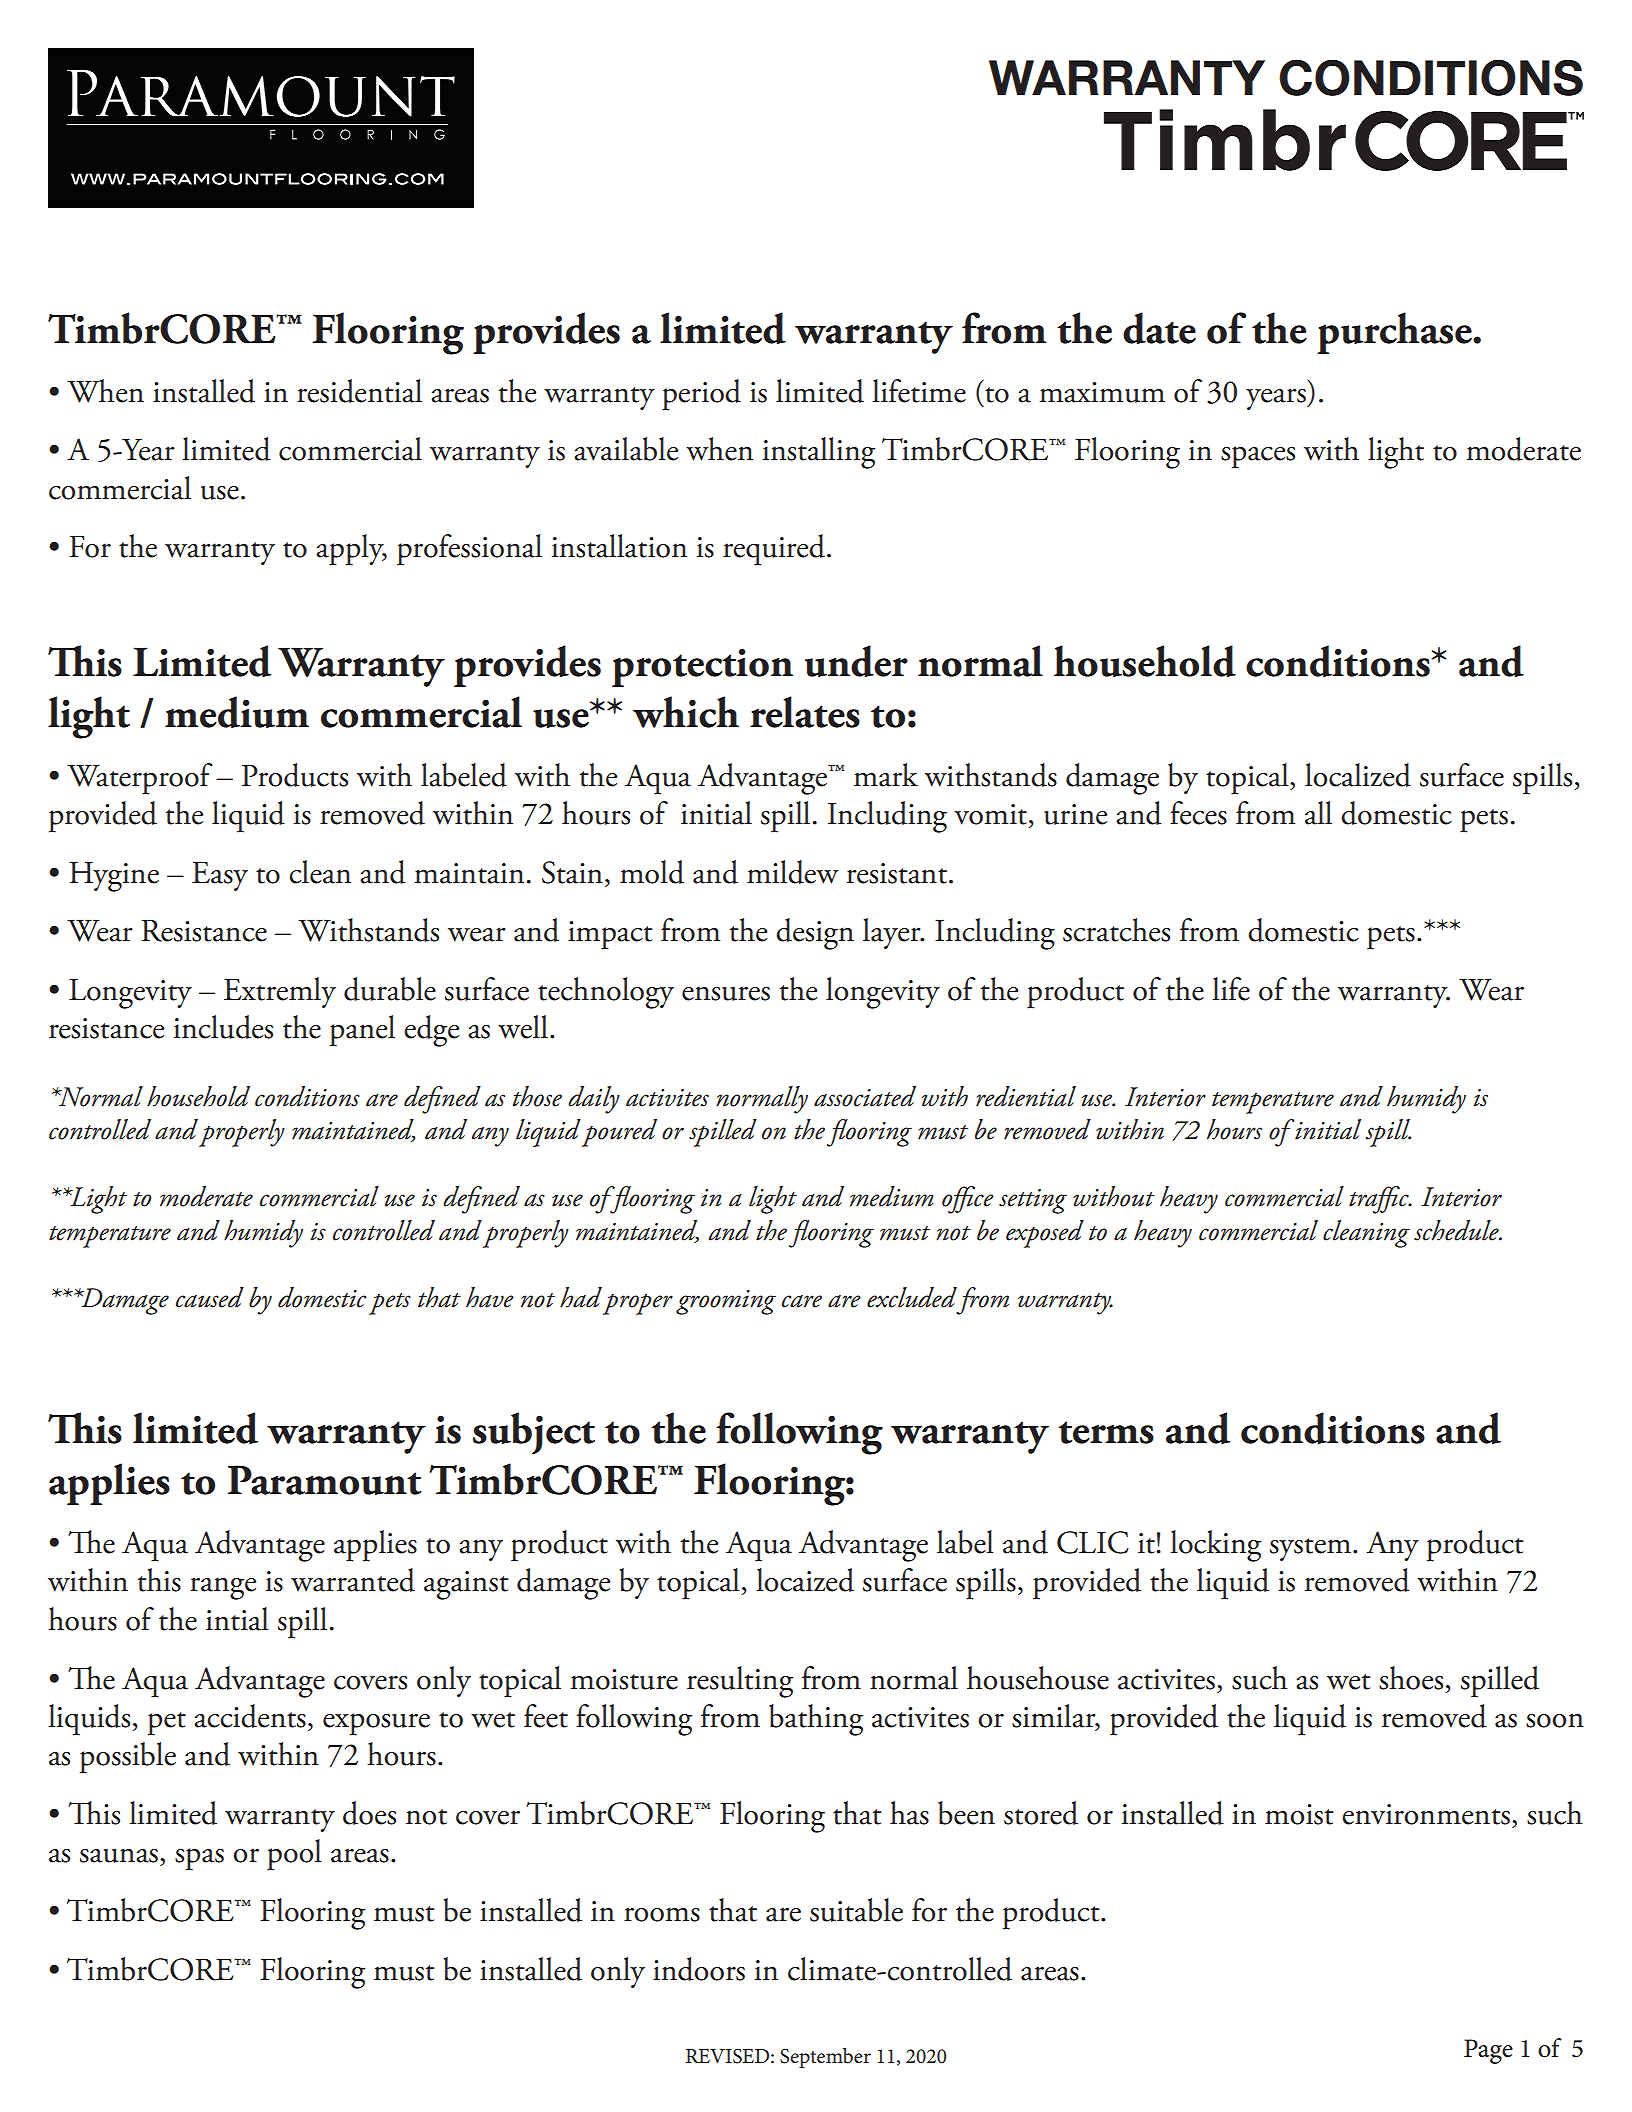 The image size is (1632, 2112). Describe the element at coordinates (968, 1200) in the screenshot. I see `office` at that location.
